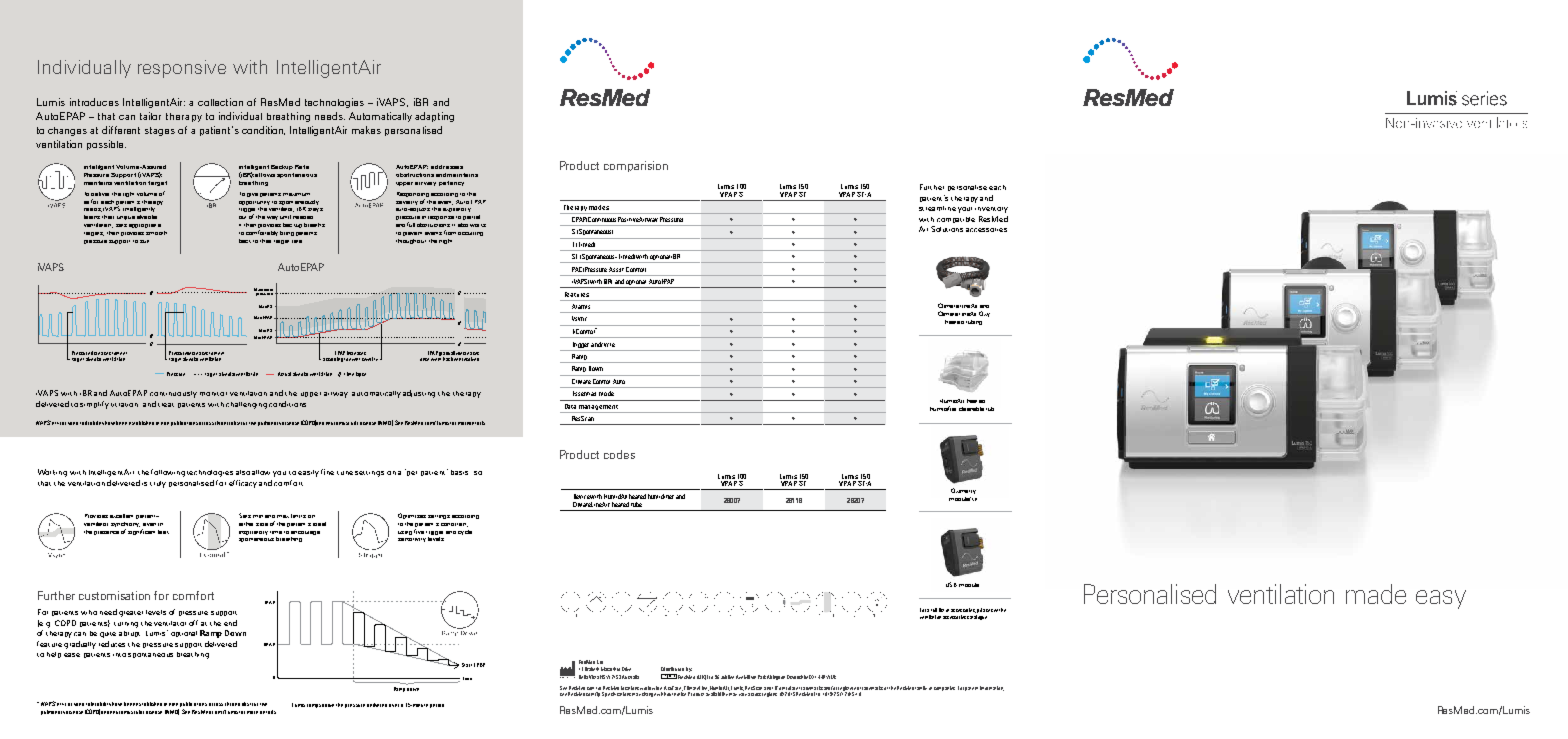 This screenshot has height=739, width=1568. What do you see at coordinates (434, 117) in the screenshot?
I see `adapting` at bounding box center [434, 117].
